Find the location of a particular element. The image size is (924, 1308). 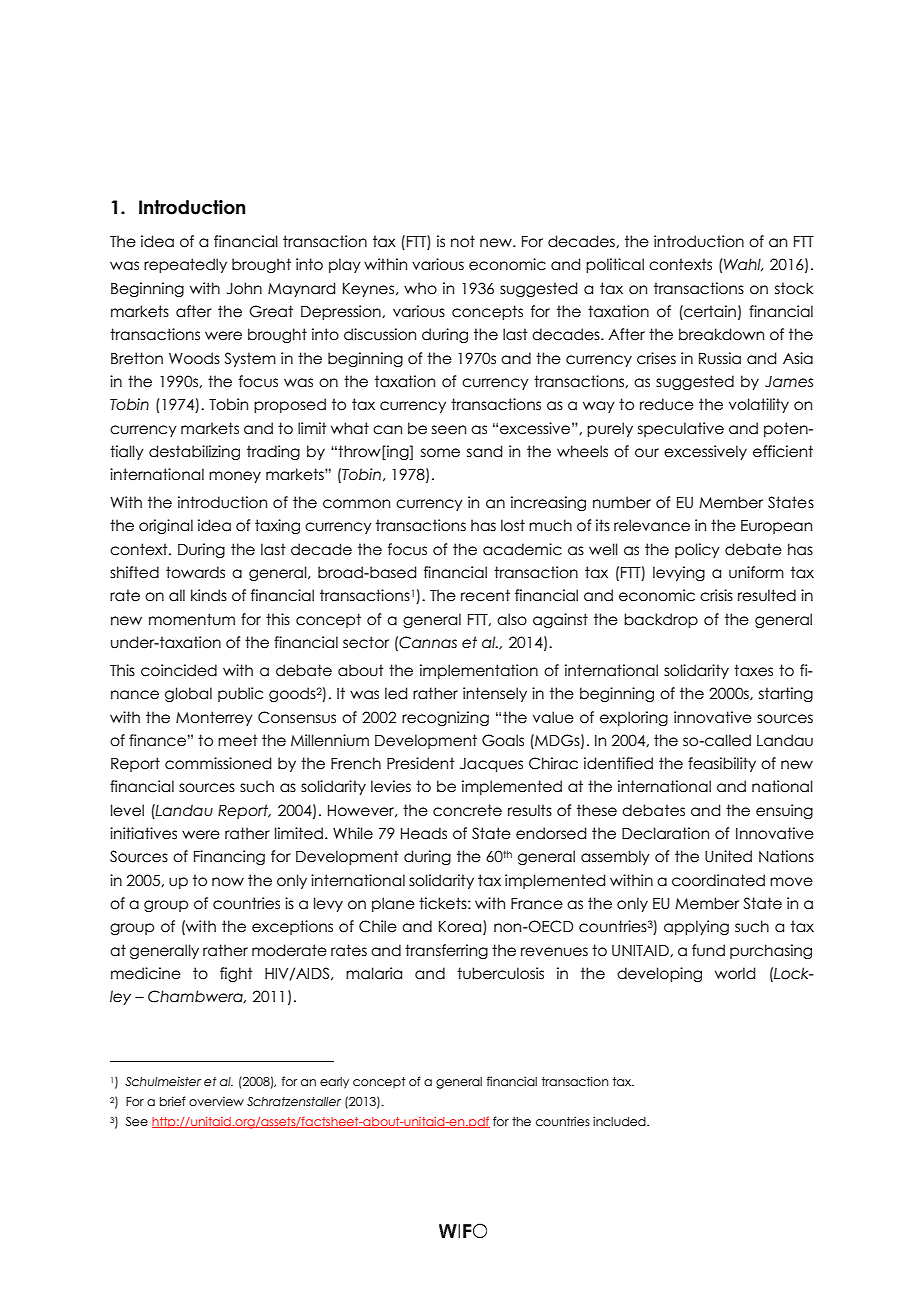

lost is located at coordinates (513, 525).
